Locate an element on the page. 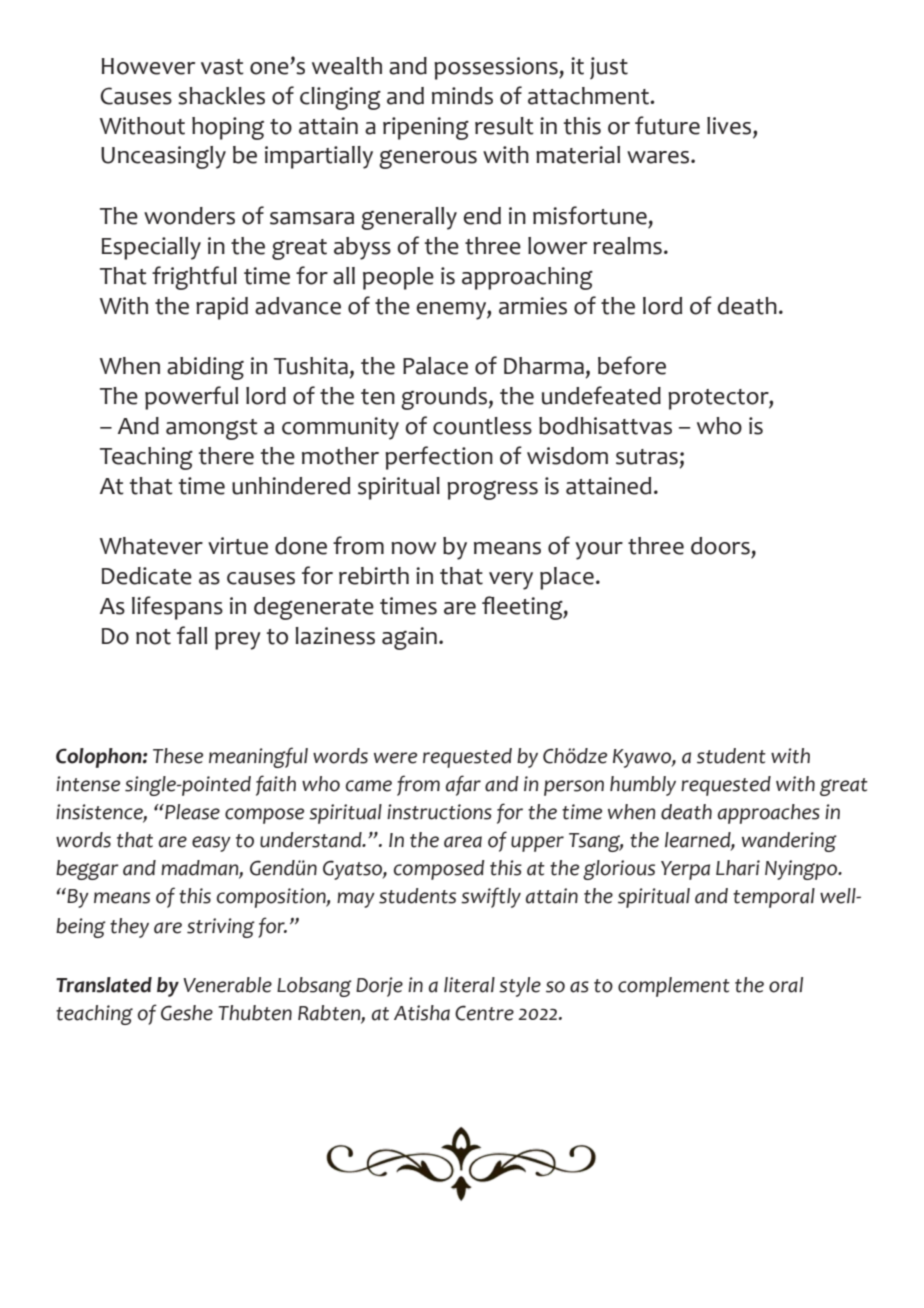 The image size is (924, 1308). Geshe is located at coordinates (187, 1013).
